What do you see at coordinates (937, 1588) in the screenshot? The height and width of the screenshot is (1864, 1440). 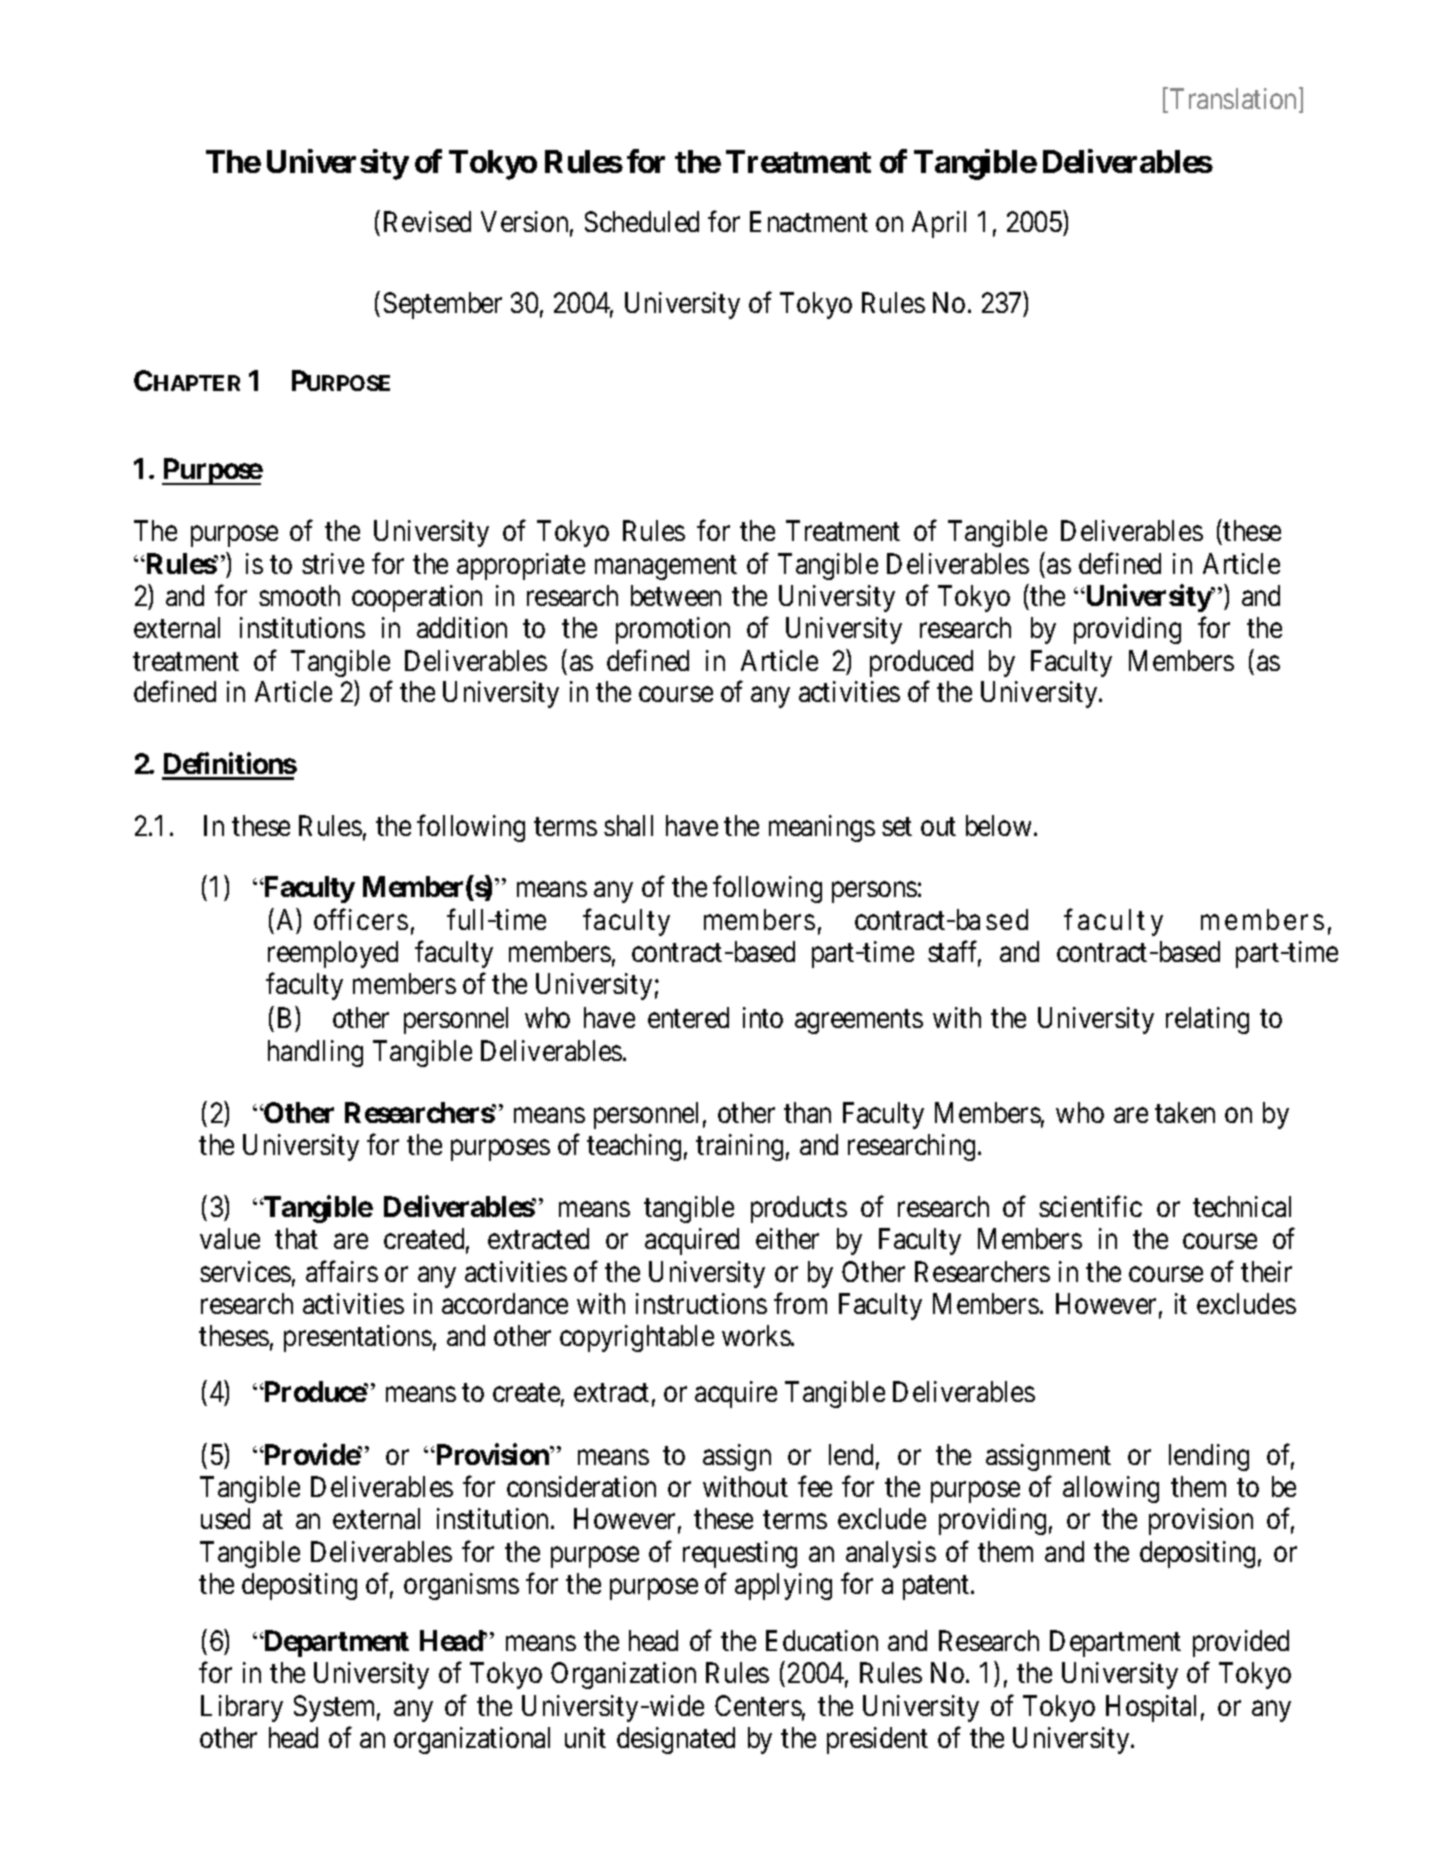 I see `patent` at bounding box center [937, 1588].
